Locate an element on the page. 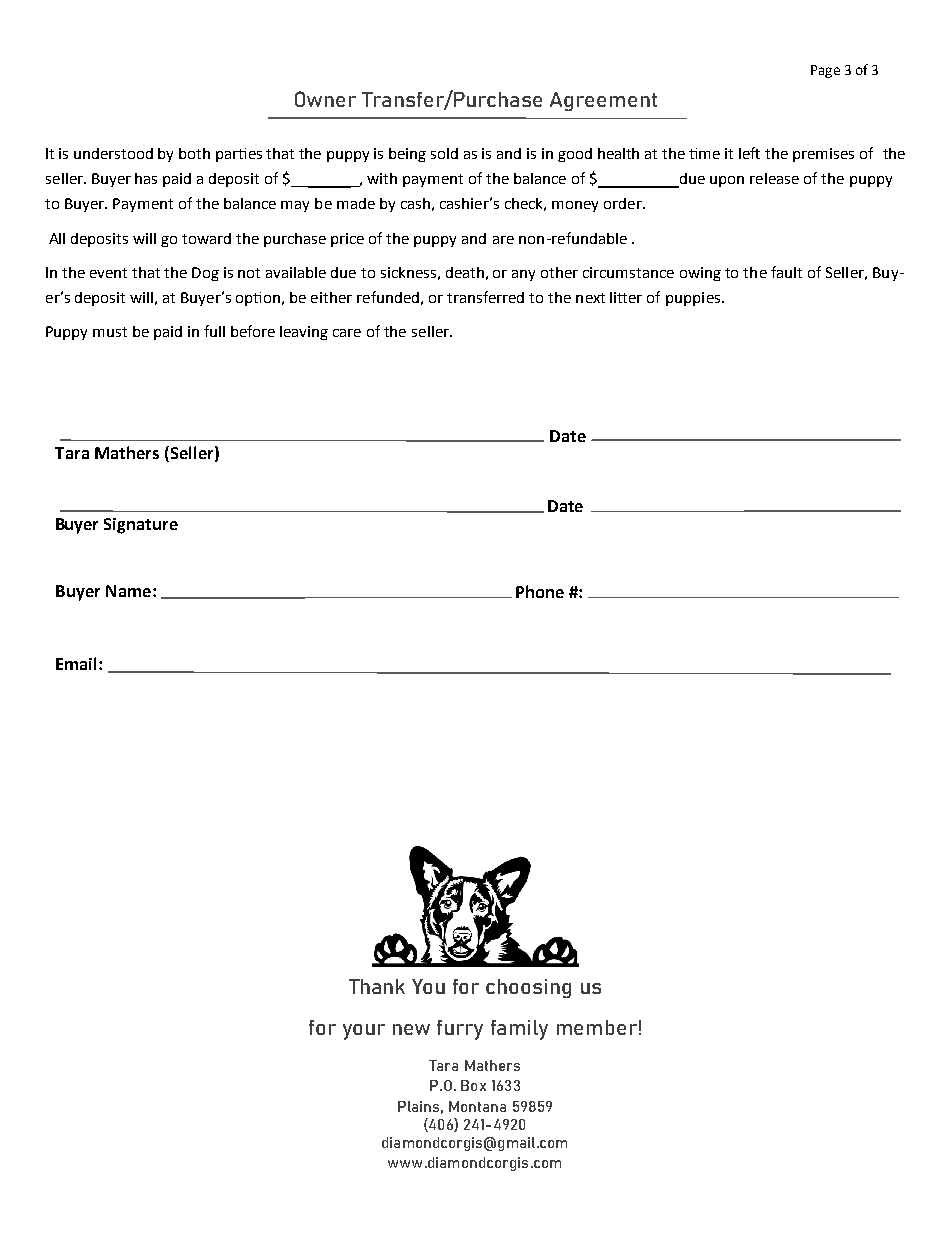 The width and height of the document is (952, 1233). must is located at coordinates (110, 332).
